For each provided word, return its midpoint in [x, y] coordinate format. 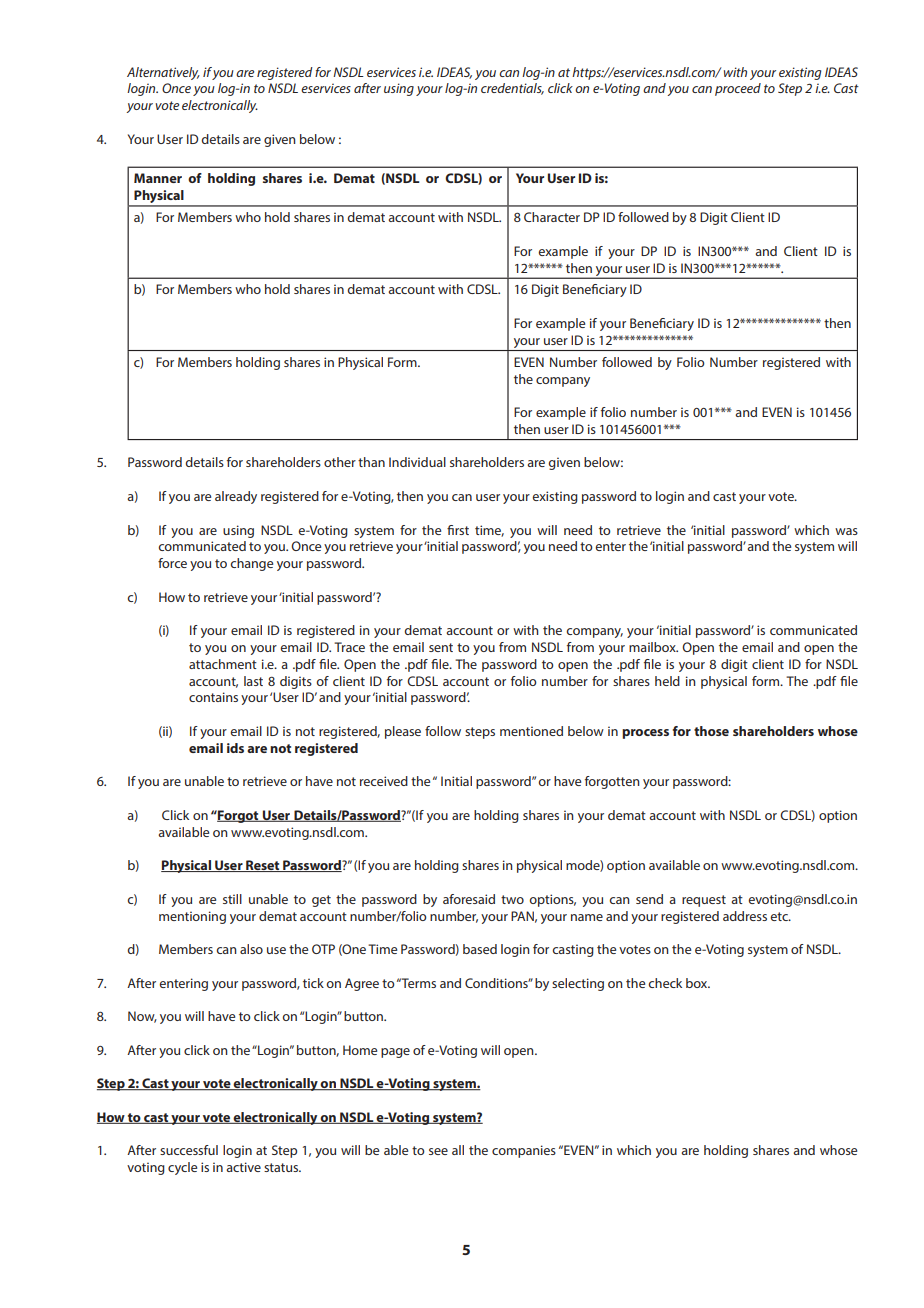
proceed [738, 89]
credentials [512, 89]
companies [524, 1151]
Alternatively [163, 73]
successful [189, 1150]
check [665, 983]
